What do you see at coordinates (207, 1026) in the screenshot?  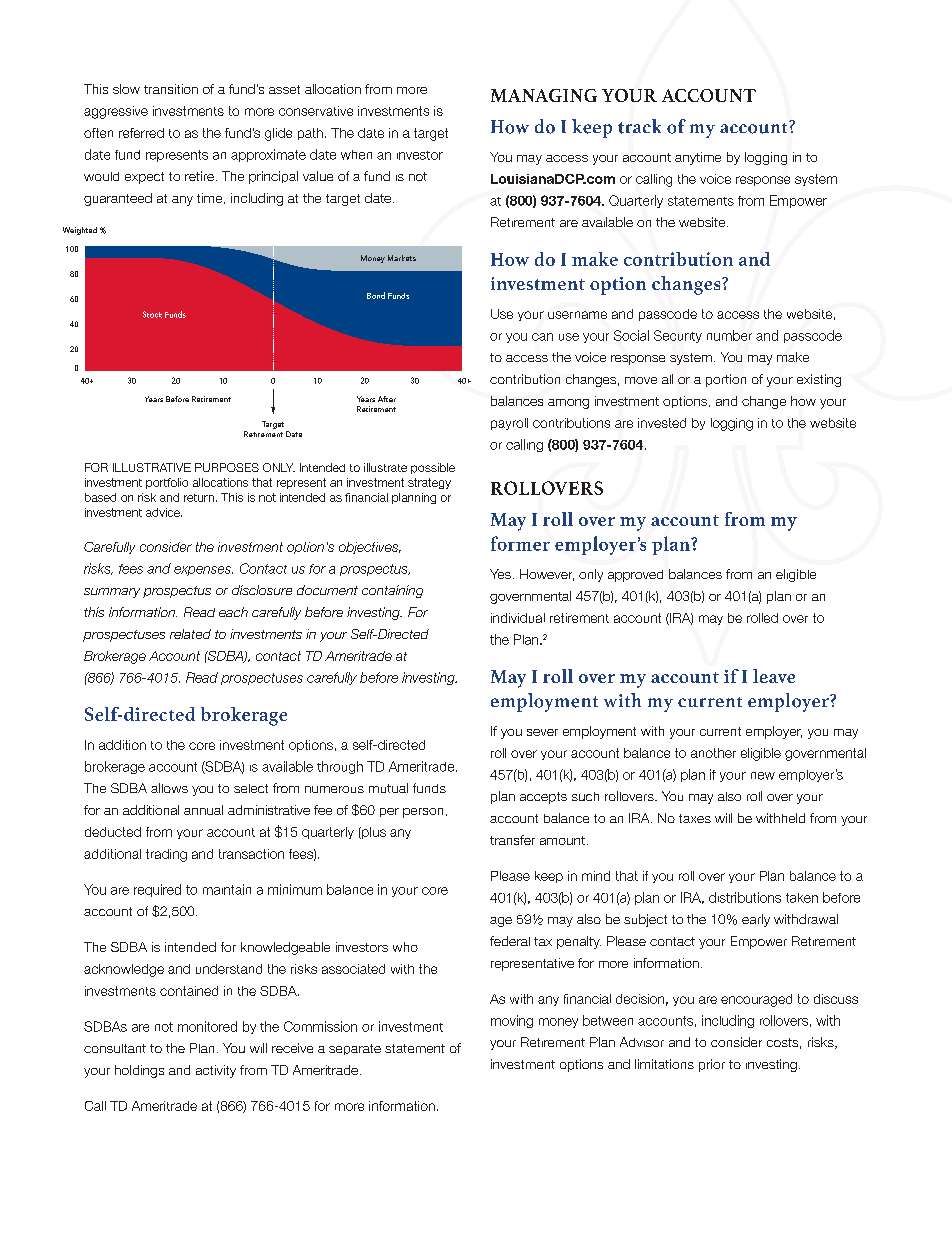 I see `monitored` at bounding box center [207, 1026].
